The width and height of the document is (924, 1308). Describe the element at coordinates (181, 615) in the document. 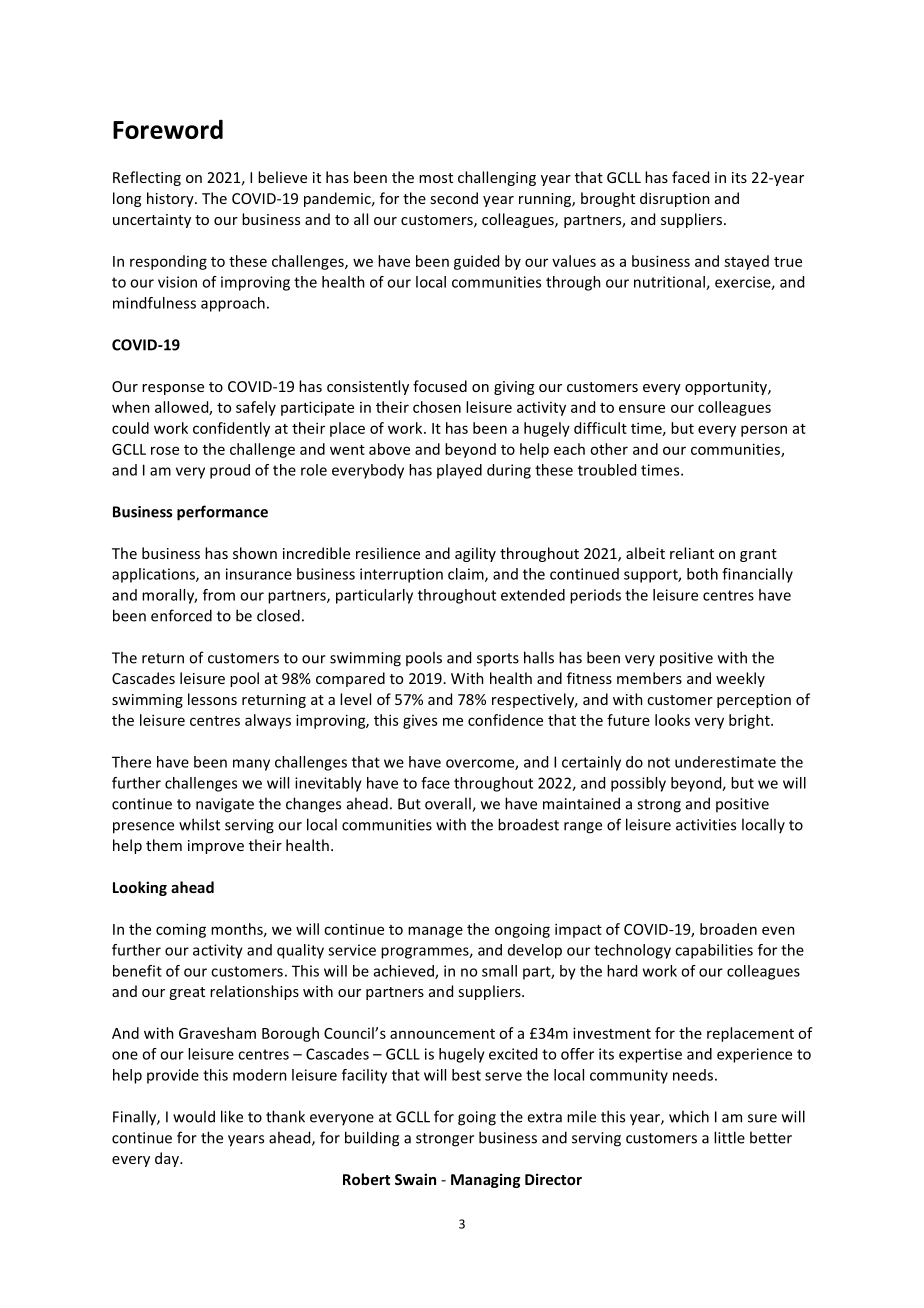

I see `enforced` at that location.
